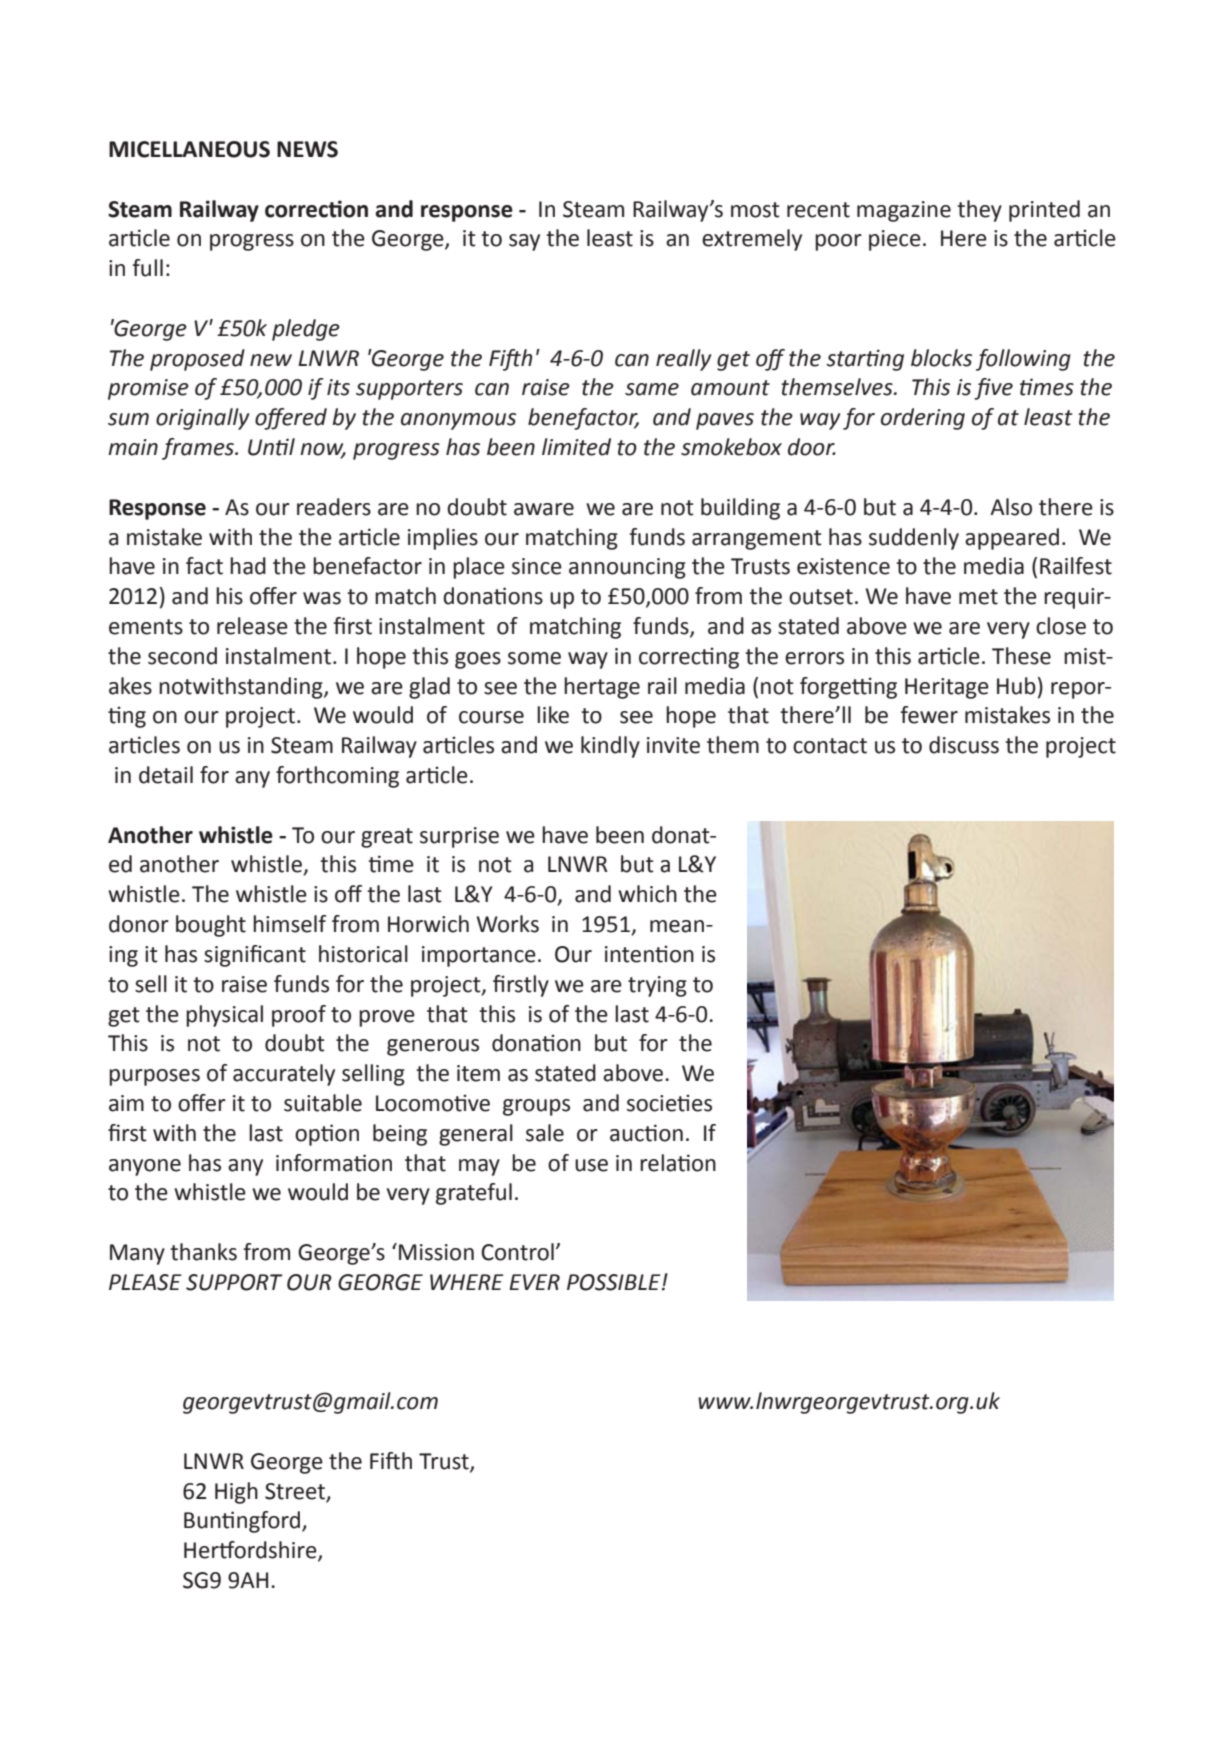 The image size is (1232, 1743). What do you see at coordinates (979, 211) in the screenshot?
I see `they` at bounding box center [979, 211].
